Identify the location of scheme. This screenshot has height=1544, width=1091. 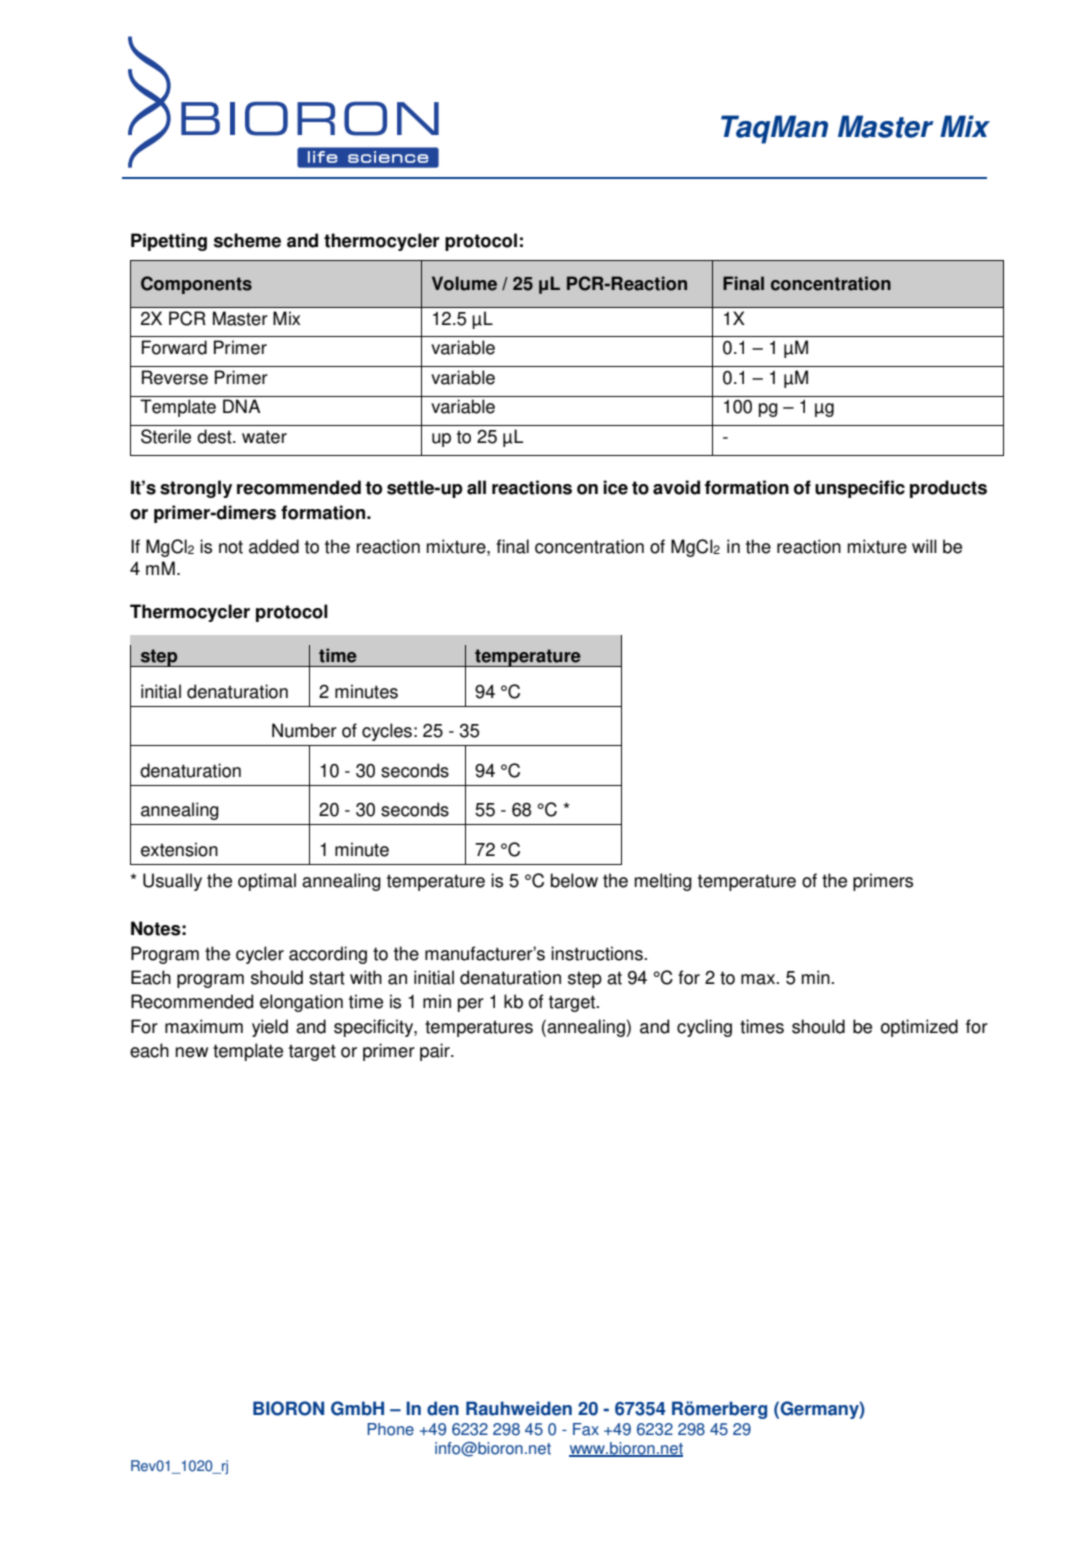
(247, 240).
